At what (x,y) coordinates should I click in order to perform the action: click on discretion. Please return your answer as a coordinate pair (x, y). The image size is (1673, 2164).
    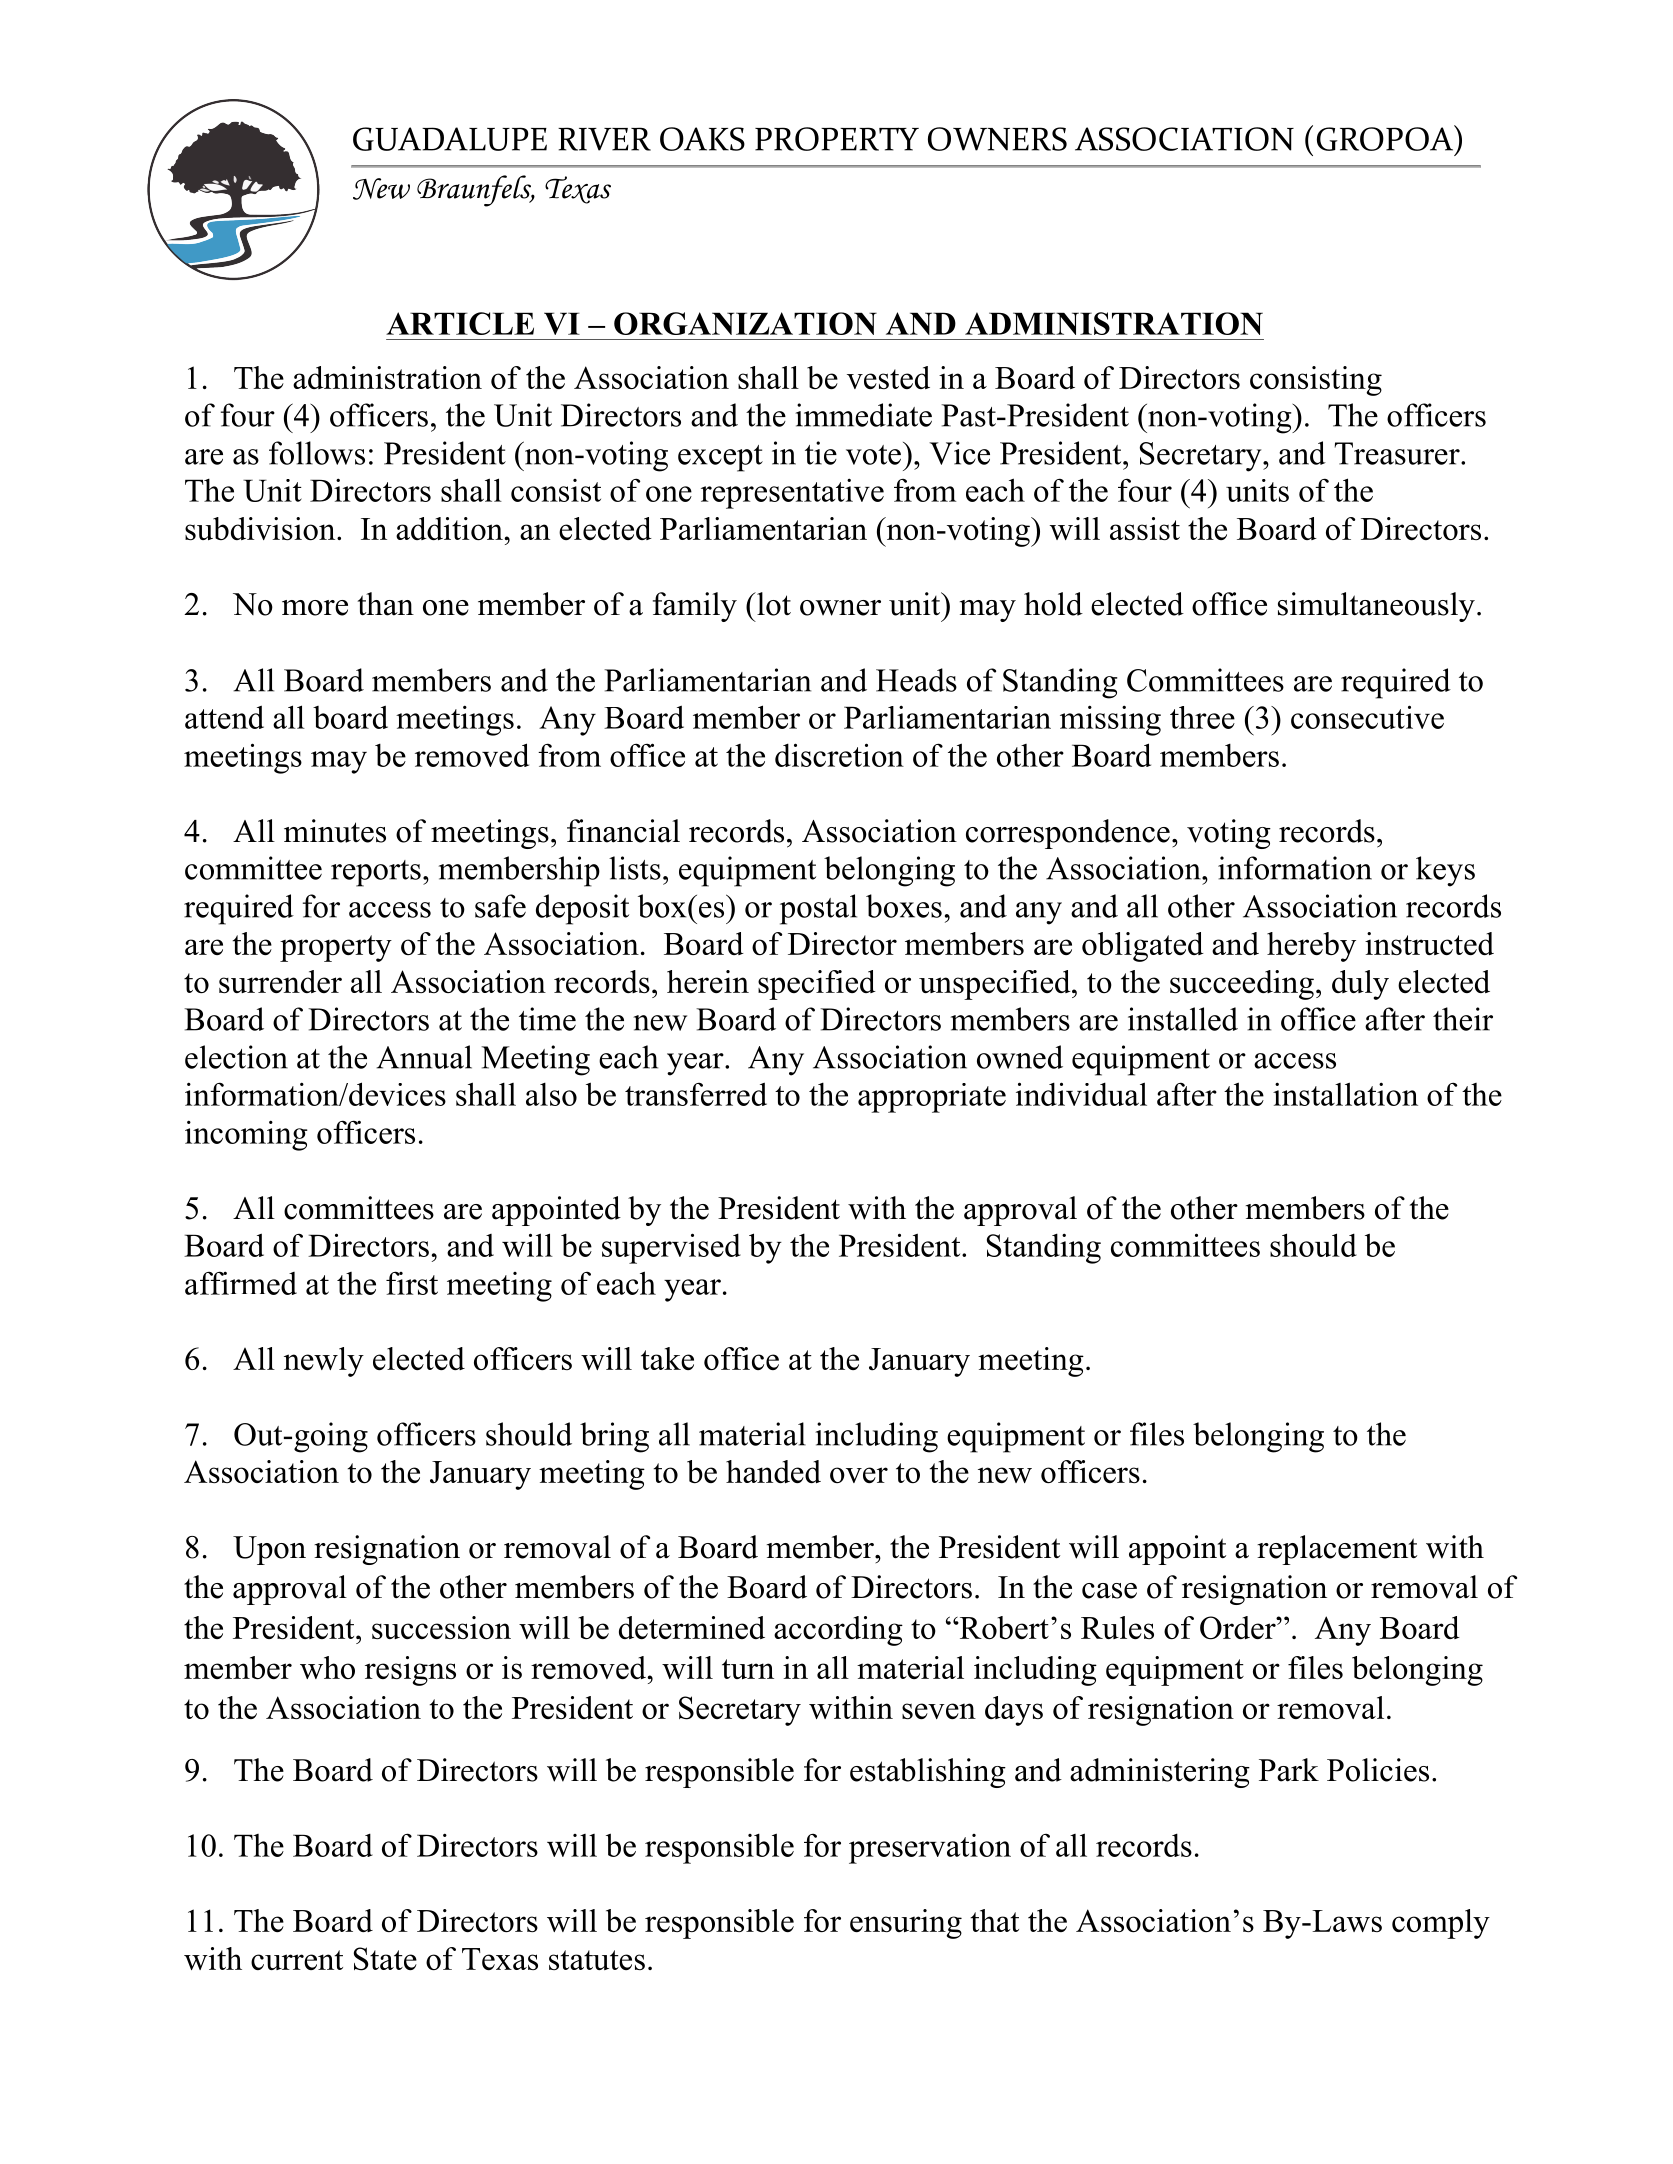
    Looking at the image, I should click on (839, 755).
